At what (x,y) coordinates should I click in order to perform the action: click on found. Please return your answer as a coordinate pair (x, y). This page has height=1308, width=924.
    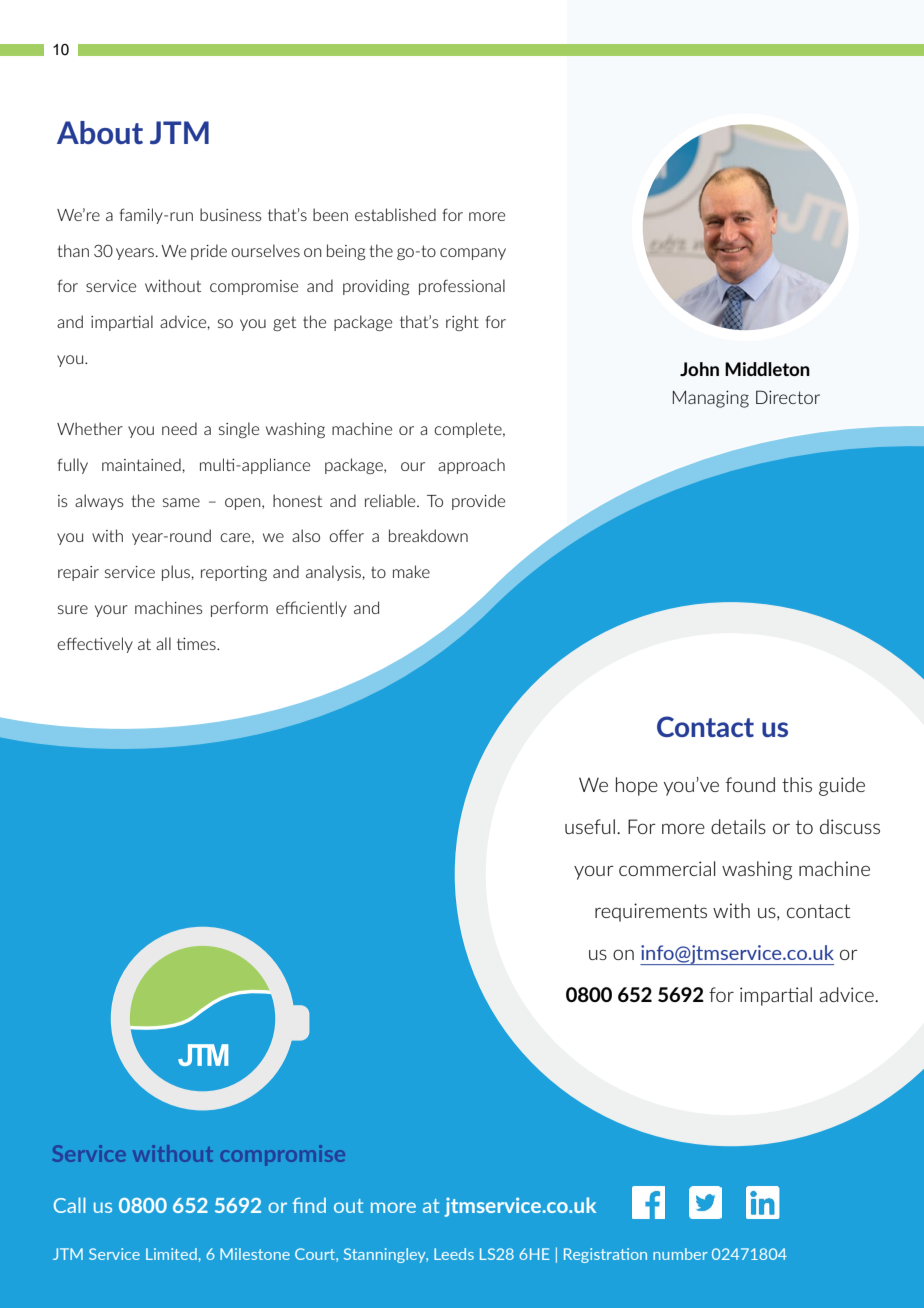
    Looking at the image, I should click on (750, 784).
